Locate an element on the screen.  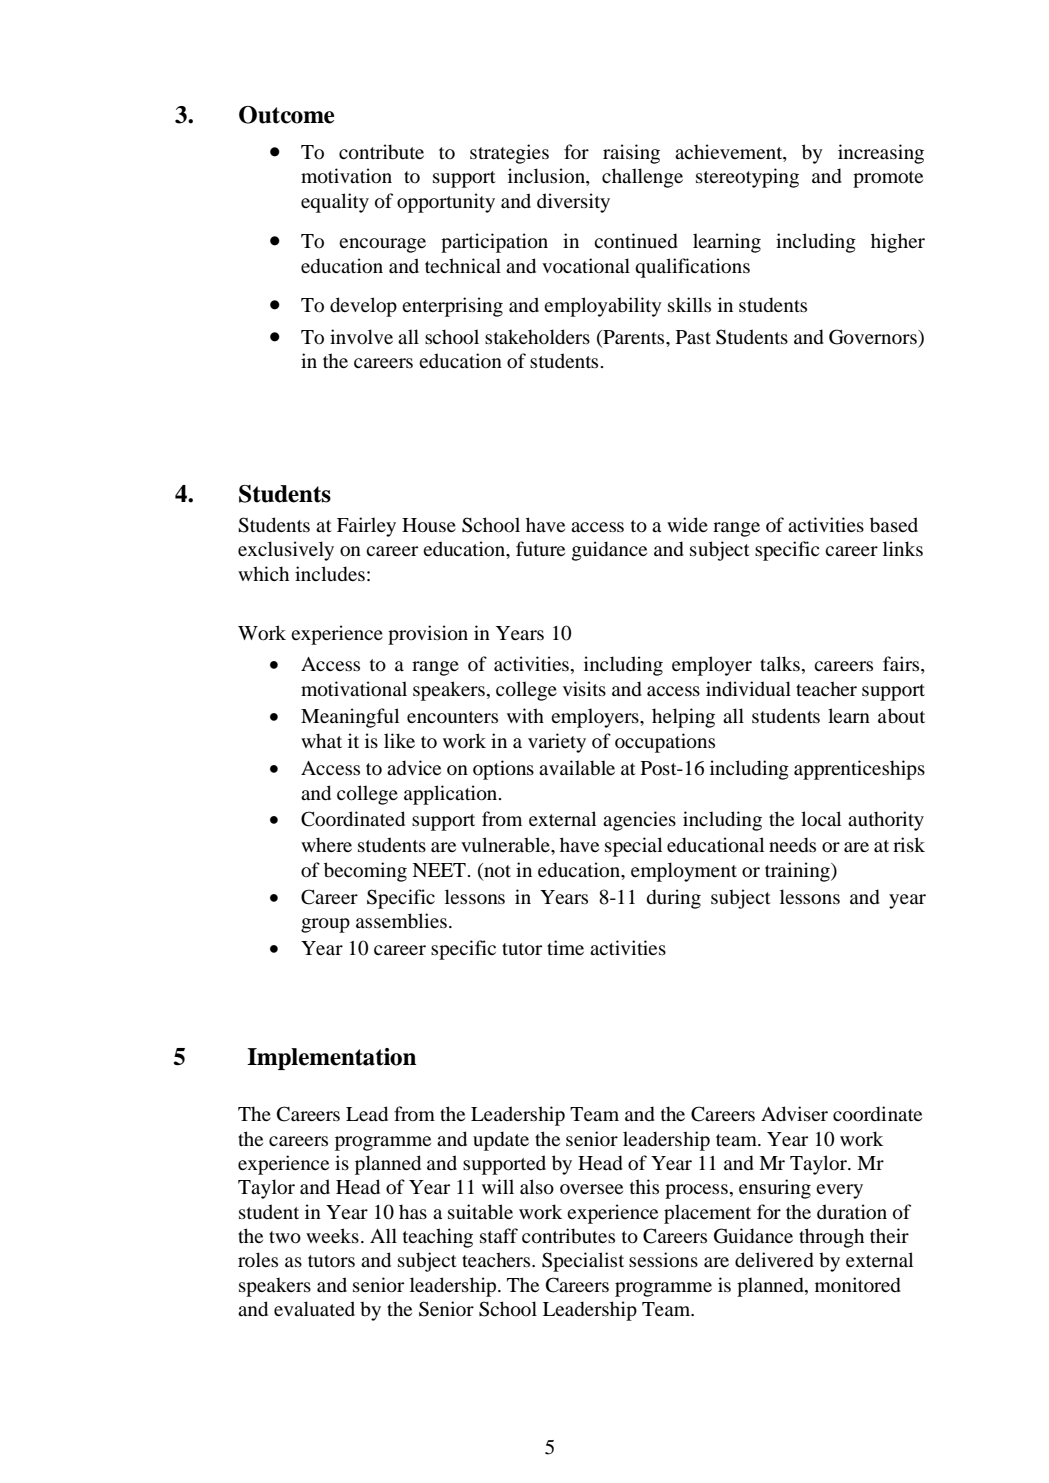
based is located at coordinates (894, 525).
